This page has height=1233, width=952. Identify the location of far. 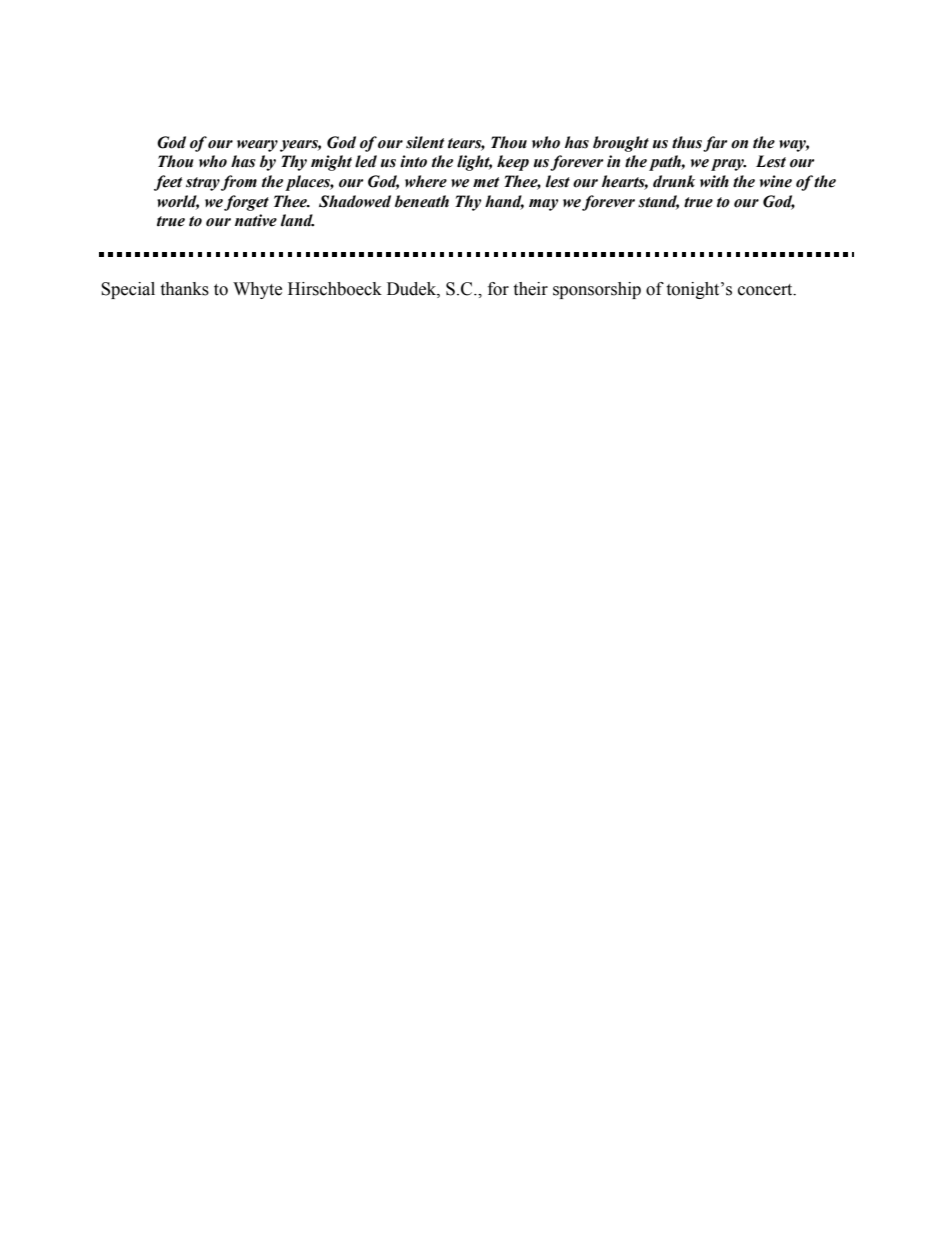
(715, 144).
